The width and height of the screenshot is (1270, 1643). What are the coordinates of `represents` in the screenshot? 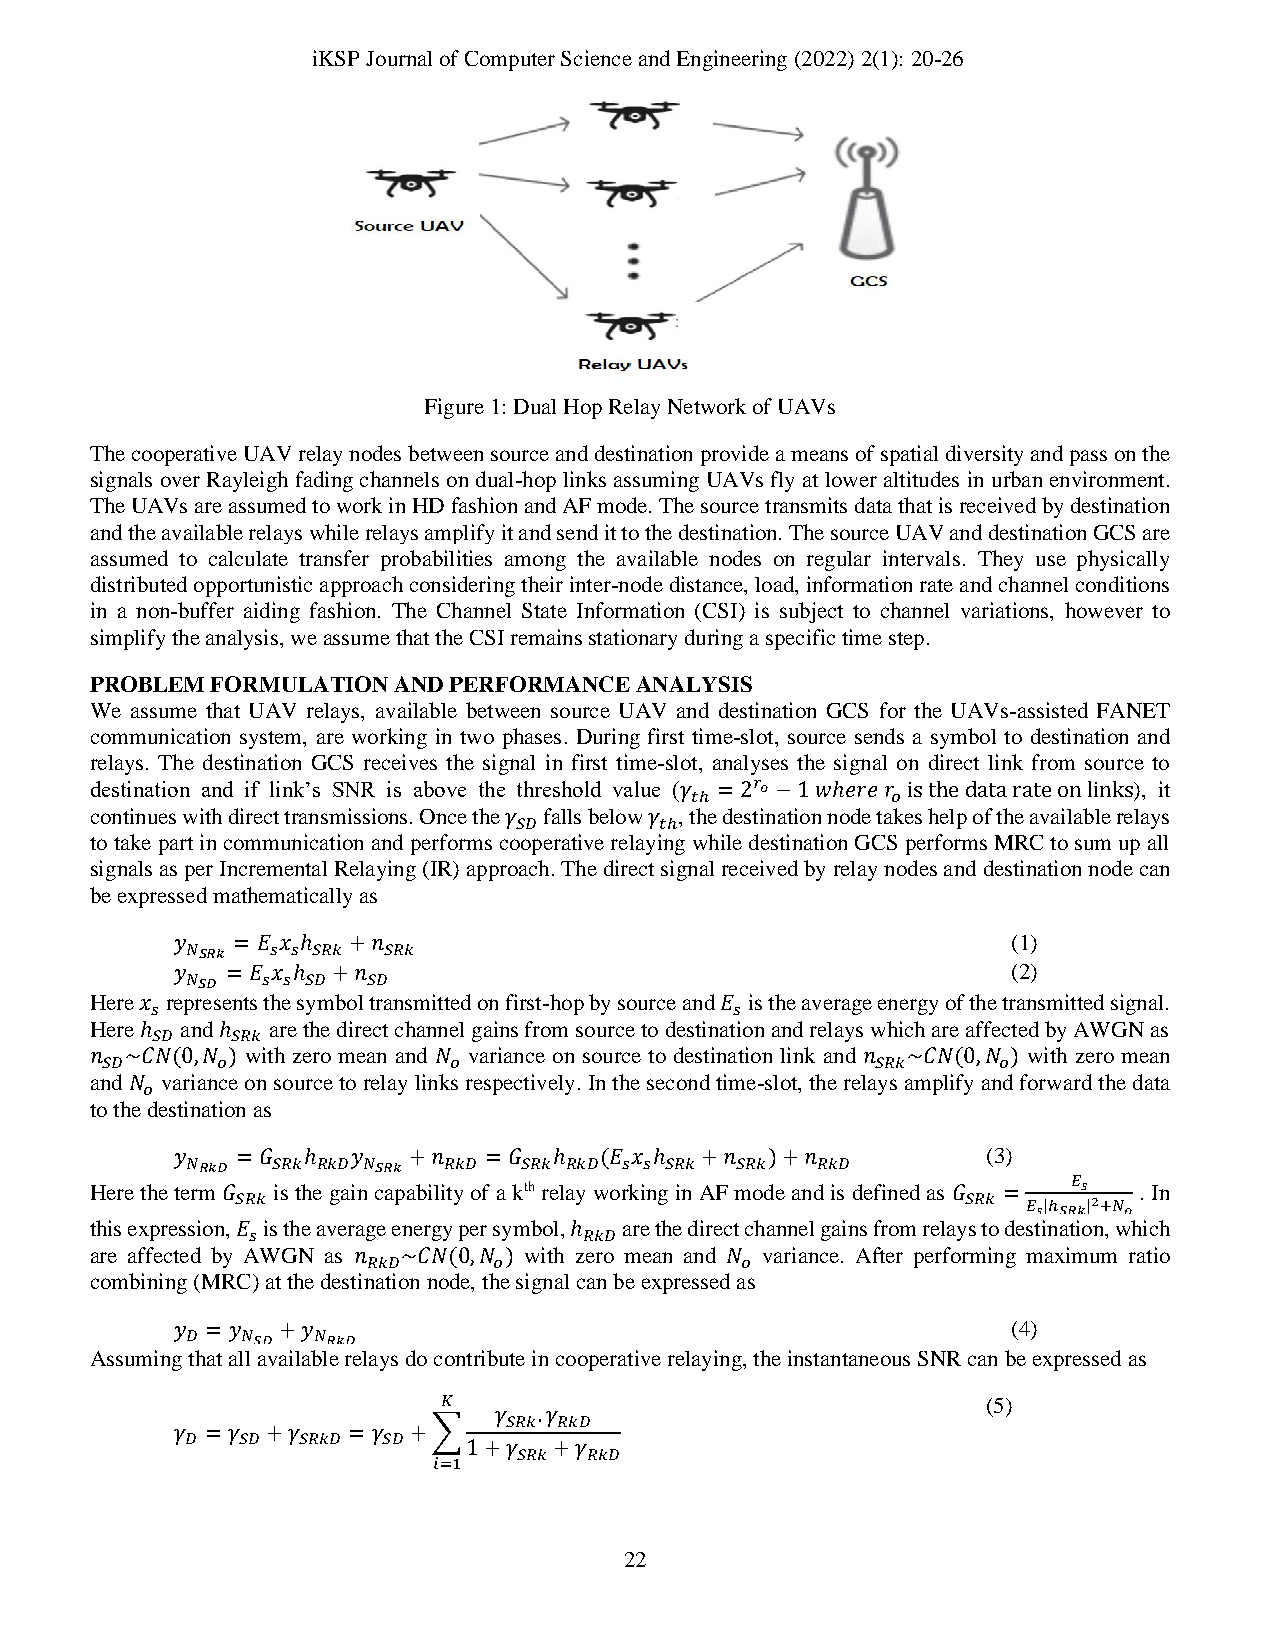 It's located at (212, 1006).
